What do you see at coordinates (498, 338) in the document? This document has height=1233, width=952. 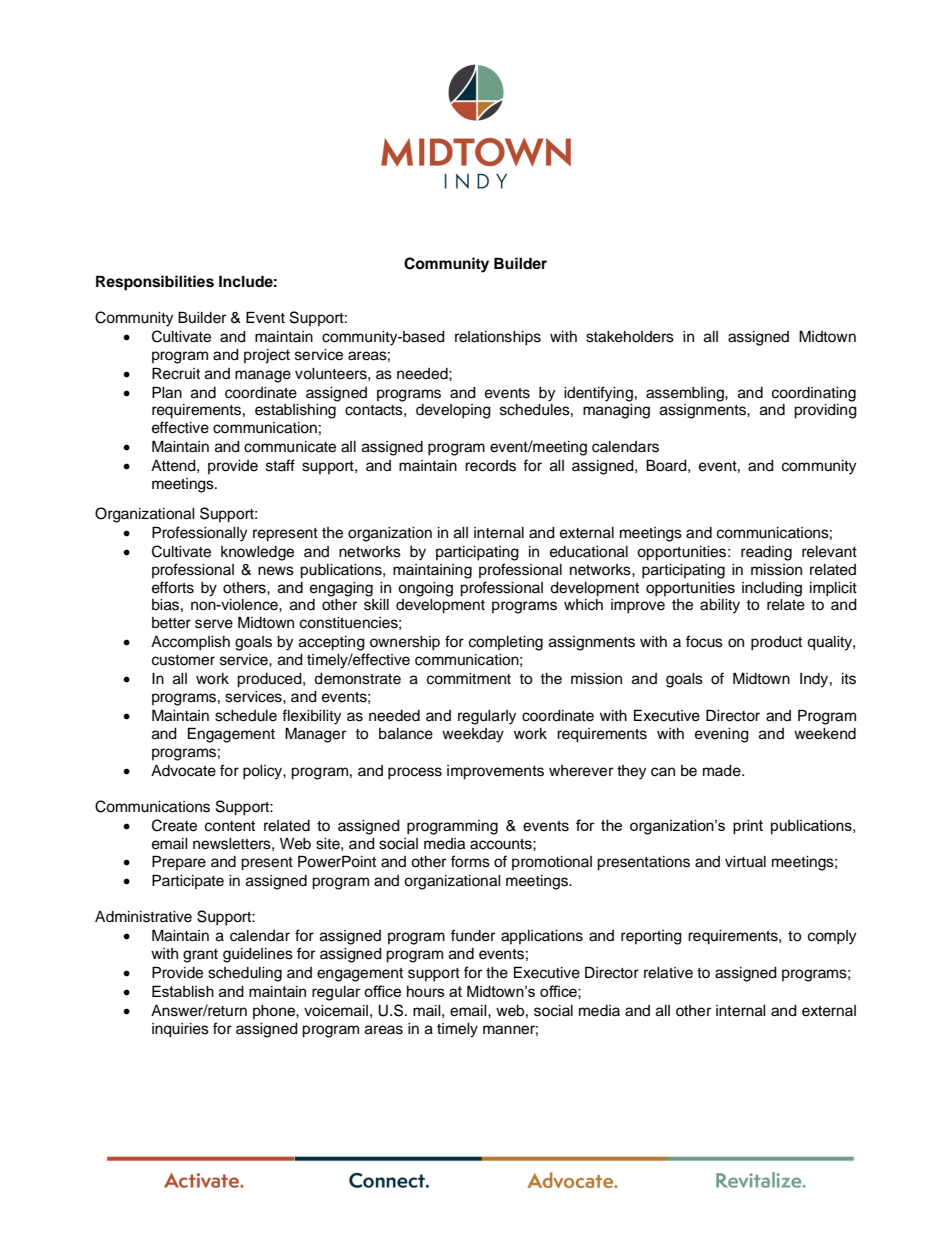 I see `relationships` at bounding box center [498, 338].
